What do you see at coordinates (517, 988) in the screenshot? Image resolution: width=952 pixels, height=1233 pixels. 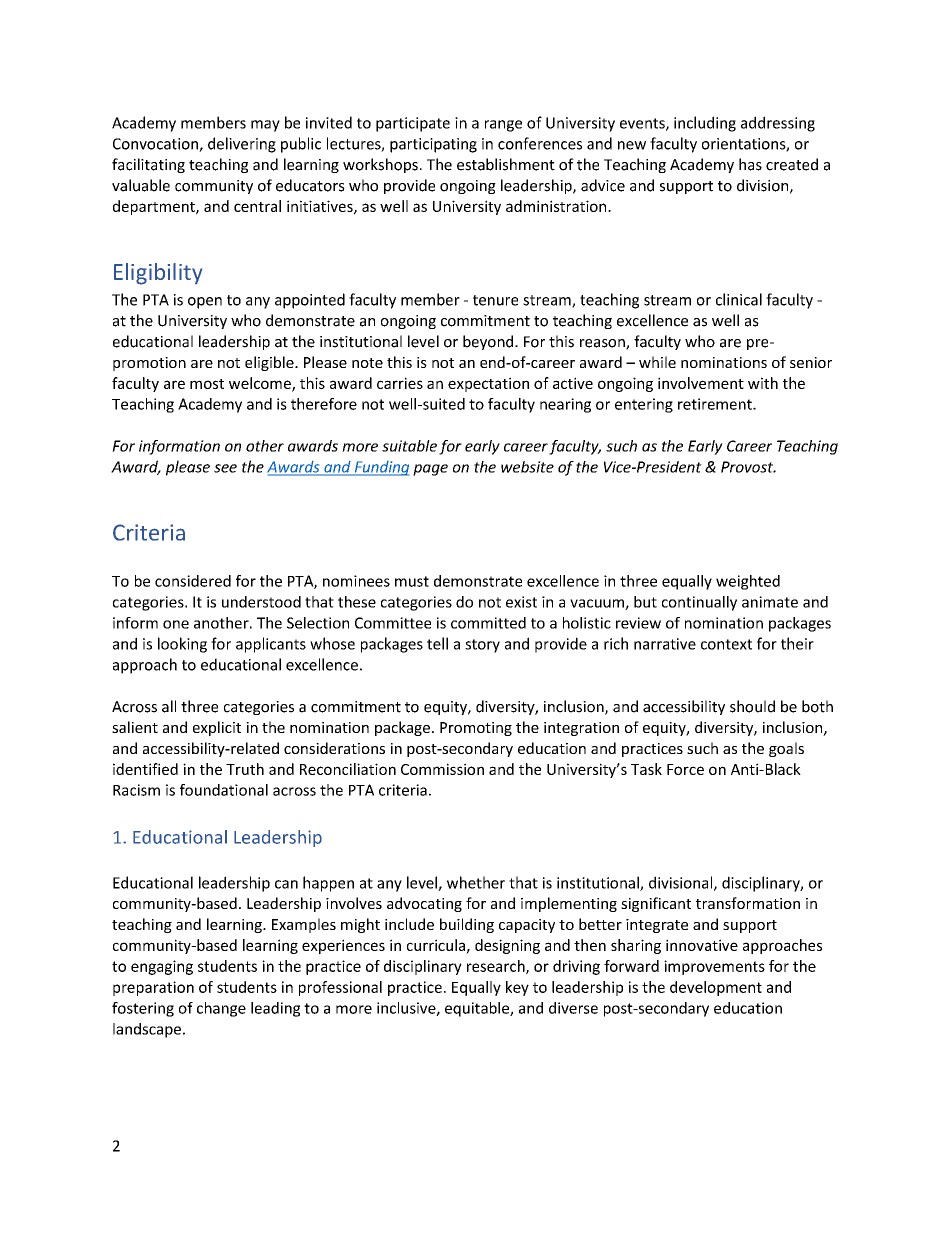 I see `key` at bounding box center [517, 988].
